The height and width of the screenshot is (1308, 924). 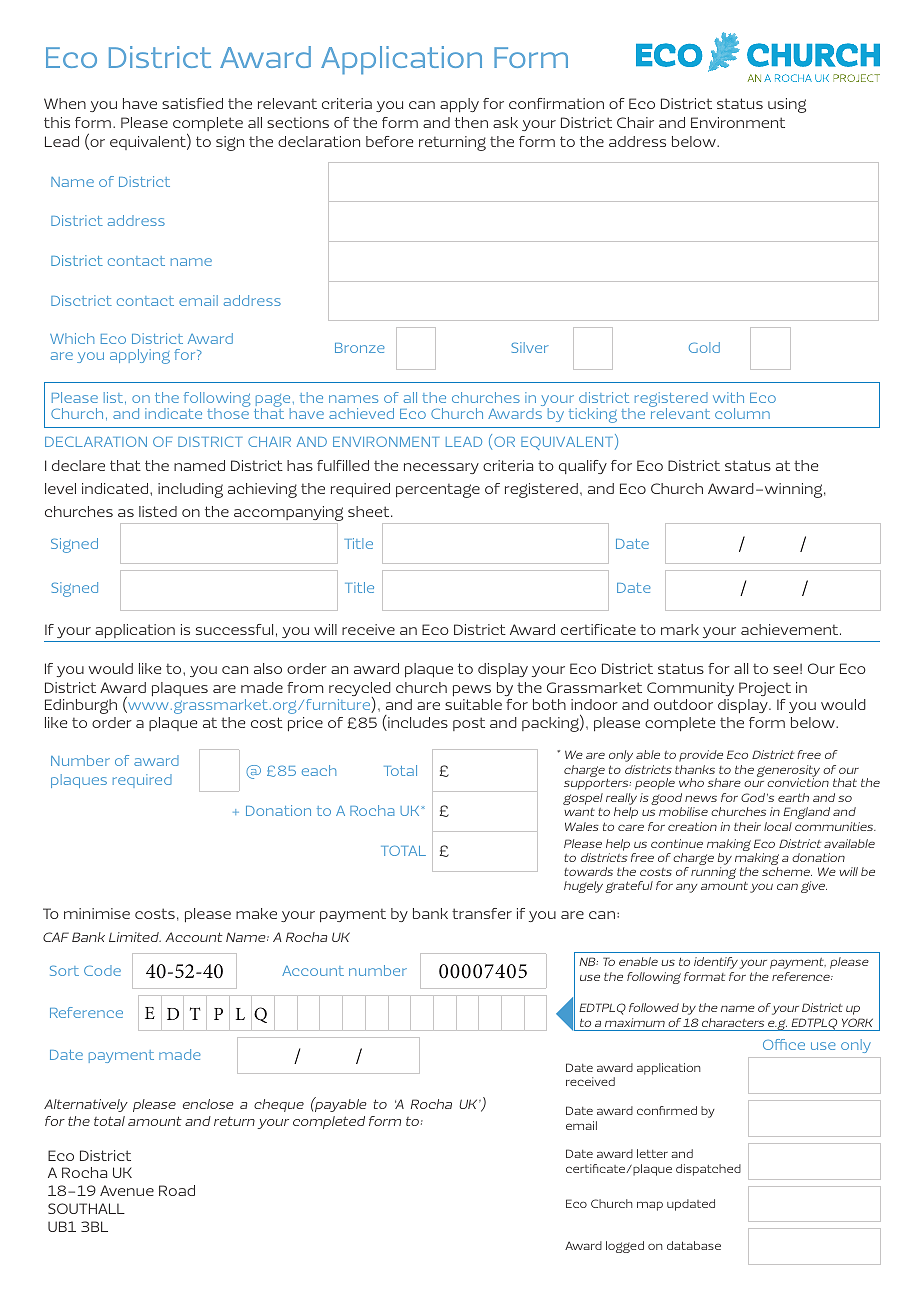 I want to click on logged, so click(x=625, y=1247).
